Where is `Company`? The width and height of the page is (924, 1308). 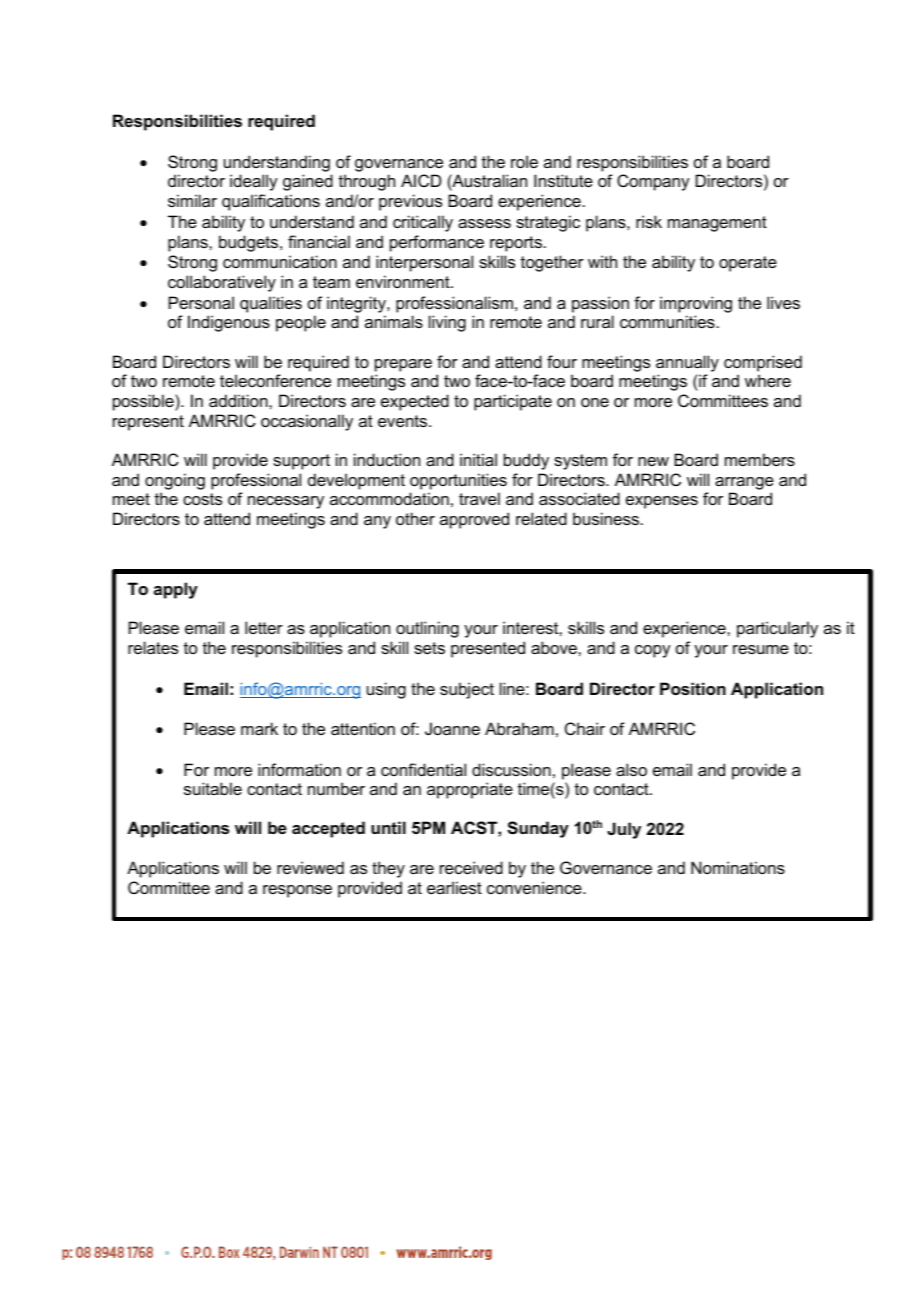 Company is located at coordinates (653, 182).
